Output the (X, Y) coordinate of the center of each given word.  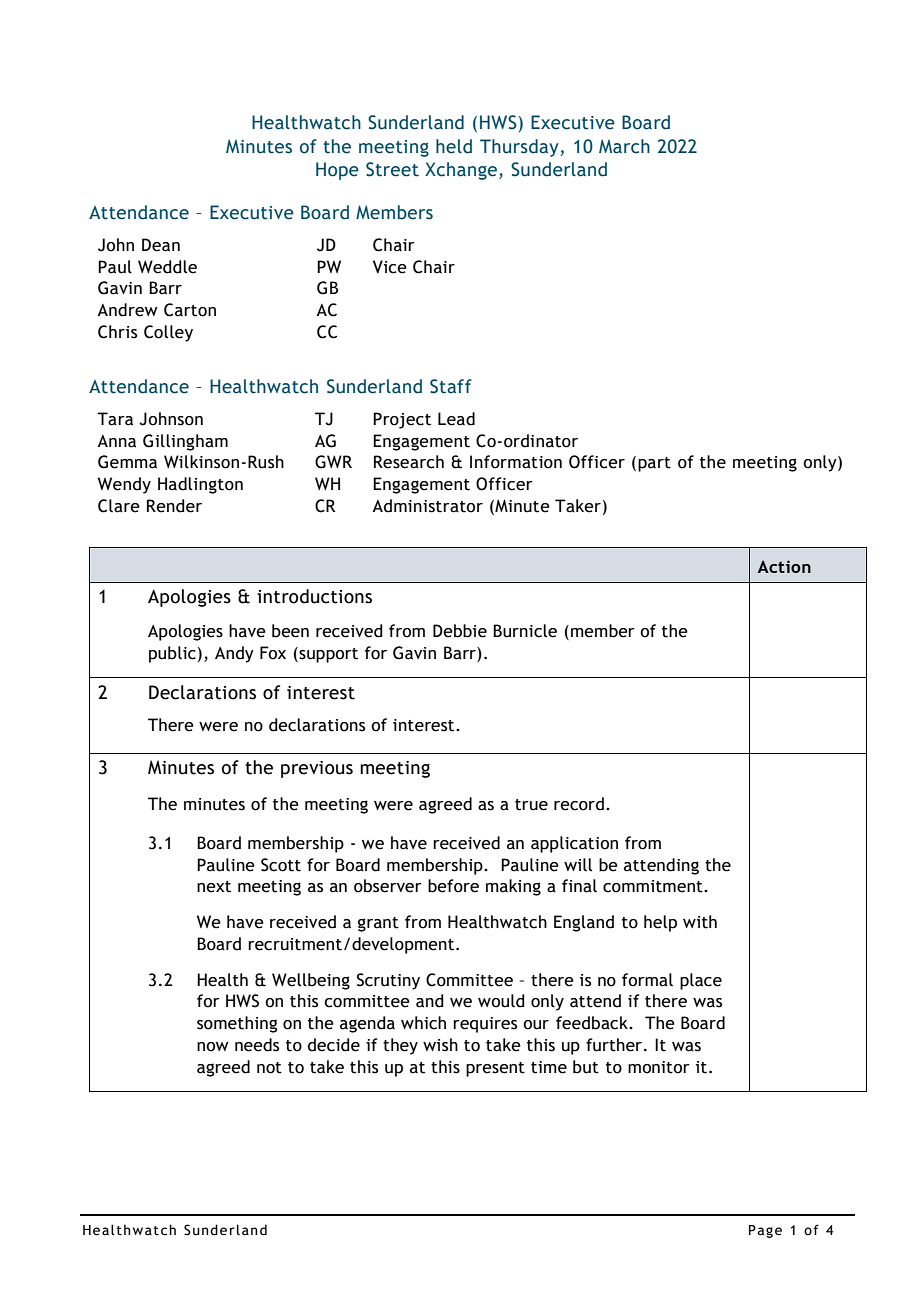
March (624, 146)
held (454, 146)
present (495, 1069)
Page (765, 1231)
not (269, 1068)
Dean (161, 245)
